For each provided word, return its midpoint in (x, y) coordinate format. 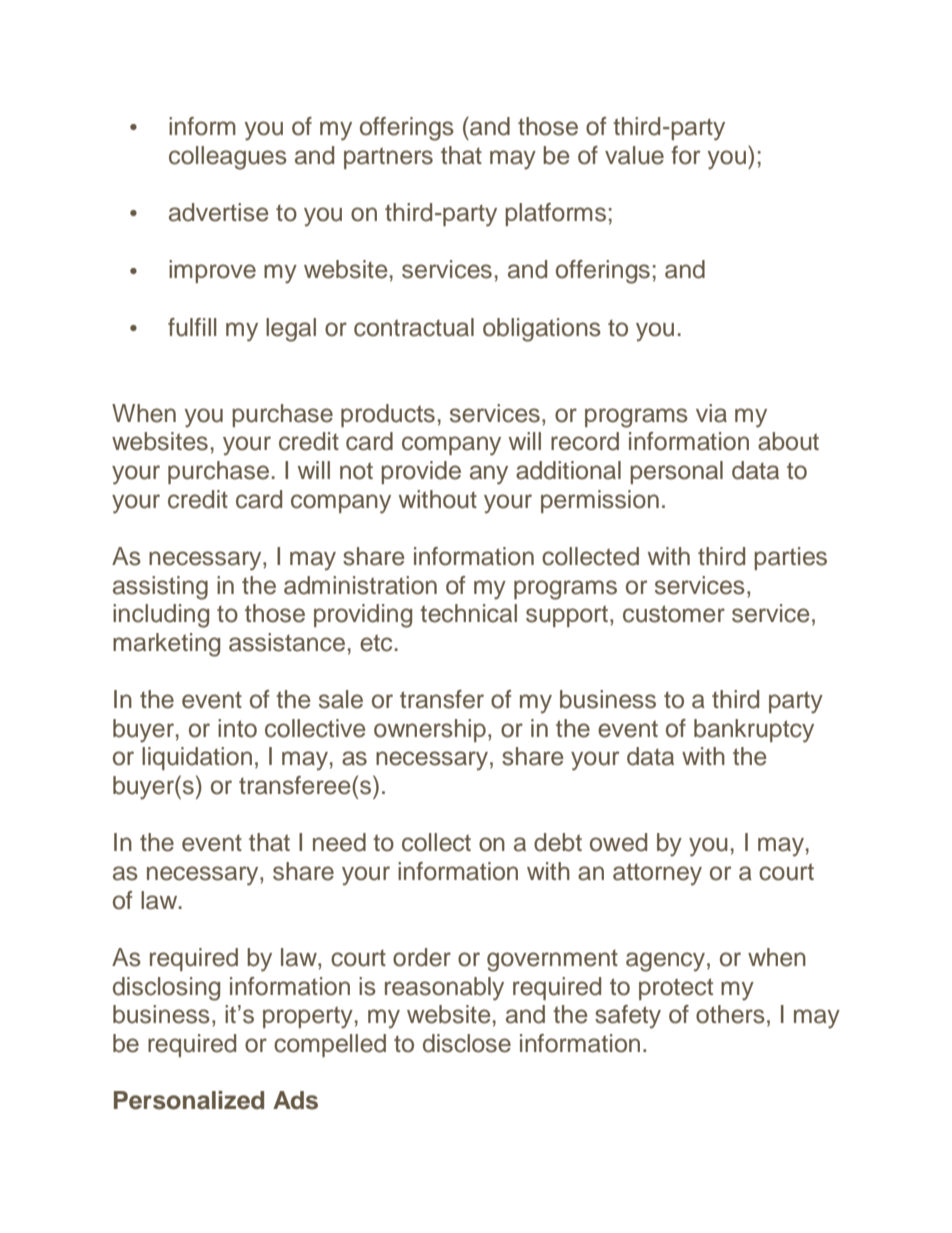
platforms (555, 214)
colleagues (228, 158)
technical (468, 613)
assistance (287, 642)
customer (674, 614)
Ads (295, 1100)
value (634, 155)
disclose (467, 1043)
